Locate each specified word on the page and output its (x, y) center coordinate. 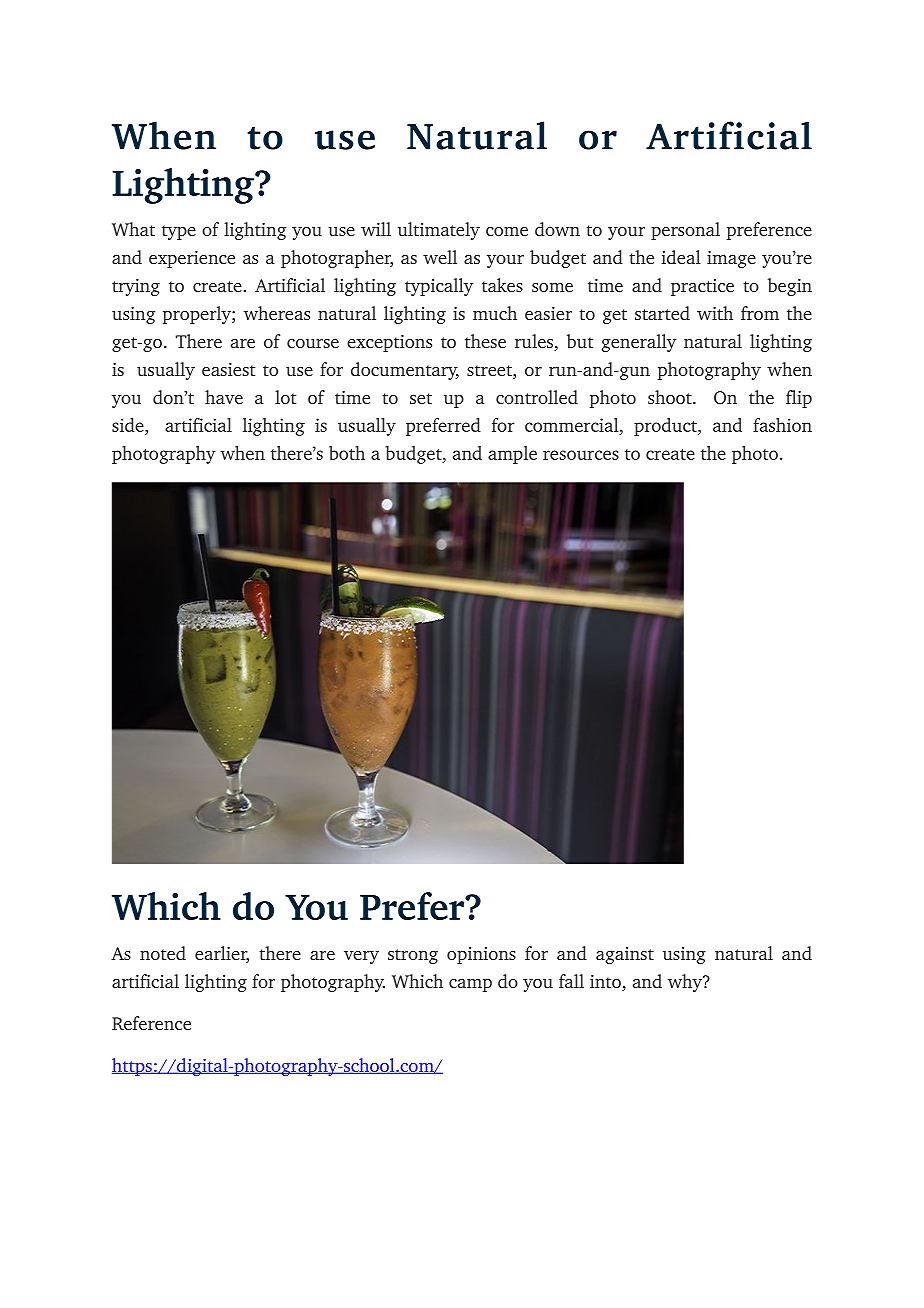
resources (581, 455)
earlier (222, 954)
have (224, 397)
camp (470, 985)
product (666, 427)
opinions (481, 955)
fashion (782, 425)
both (347, 453)
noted (163, 953)
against (625, 955)
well (440, 257)
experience (192, 259)
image (731, 259)
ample (512, 455)
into (606, 983)
